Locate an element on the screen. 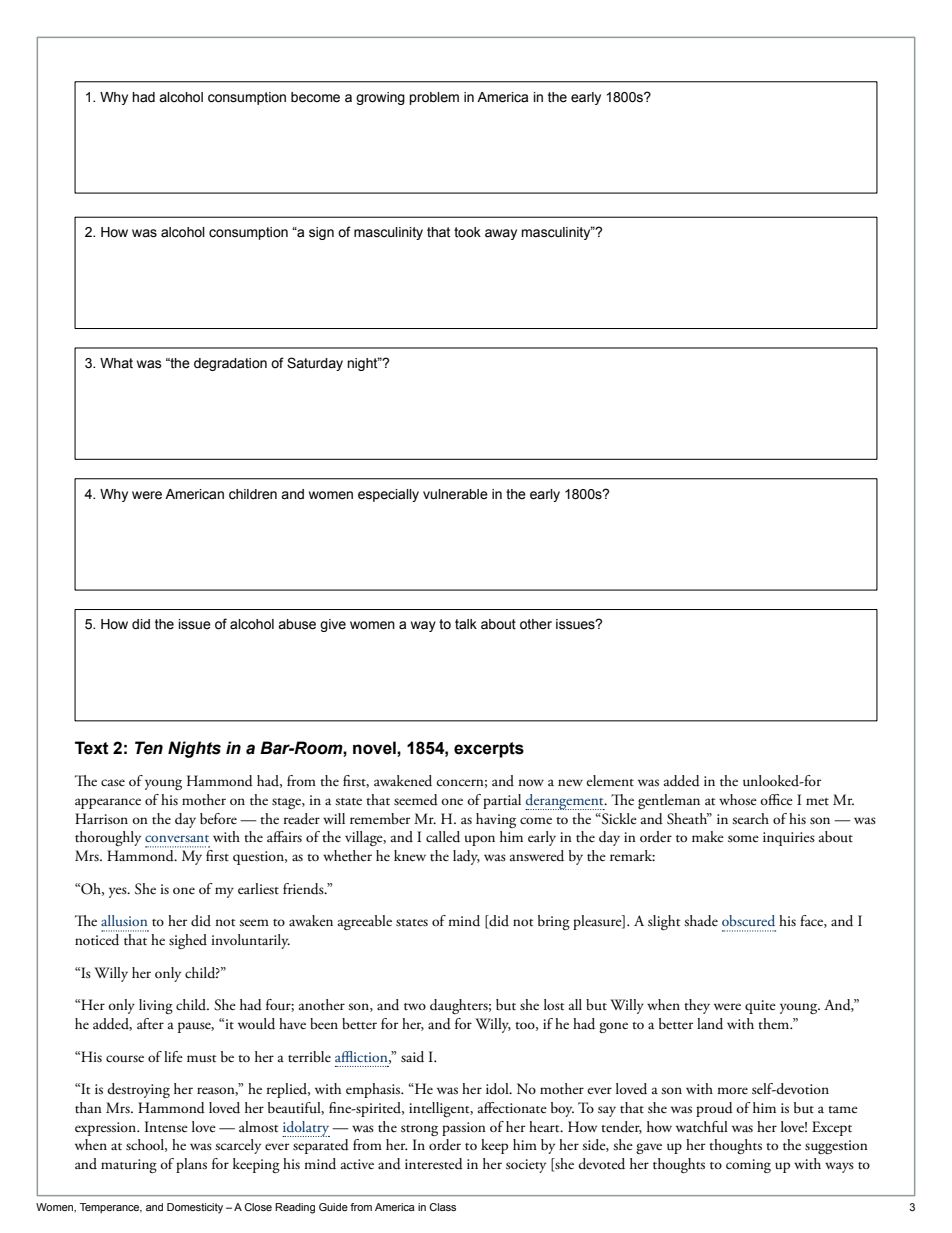 This screenshot has width=952, height=1233. away is located at coordinates (501, 234).
